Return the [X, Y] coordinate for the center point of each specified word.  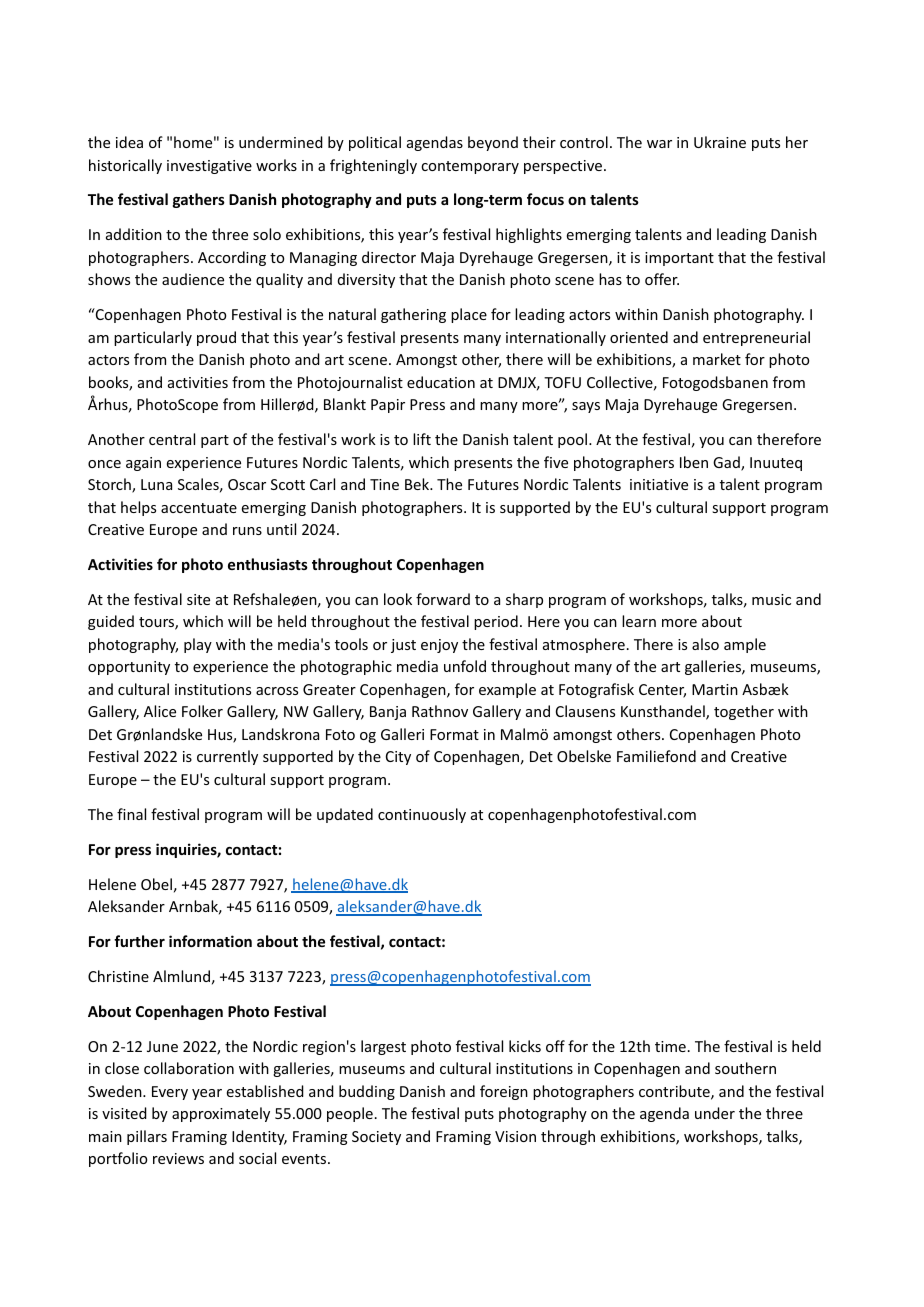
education [441, 382]
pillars [147, 1137]
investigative [209, 167]
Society [376, 1138]
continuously [422, 815]
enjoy [439, 646]
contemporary [470, 167]
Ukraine [720, 142]
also [705, 644]
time [670, 1046]
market [717, 359]
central [172, 439]
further [139, 941]
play [198, 645]
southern [745, 1068]
